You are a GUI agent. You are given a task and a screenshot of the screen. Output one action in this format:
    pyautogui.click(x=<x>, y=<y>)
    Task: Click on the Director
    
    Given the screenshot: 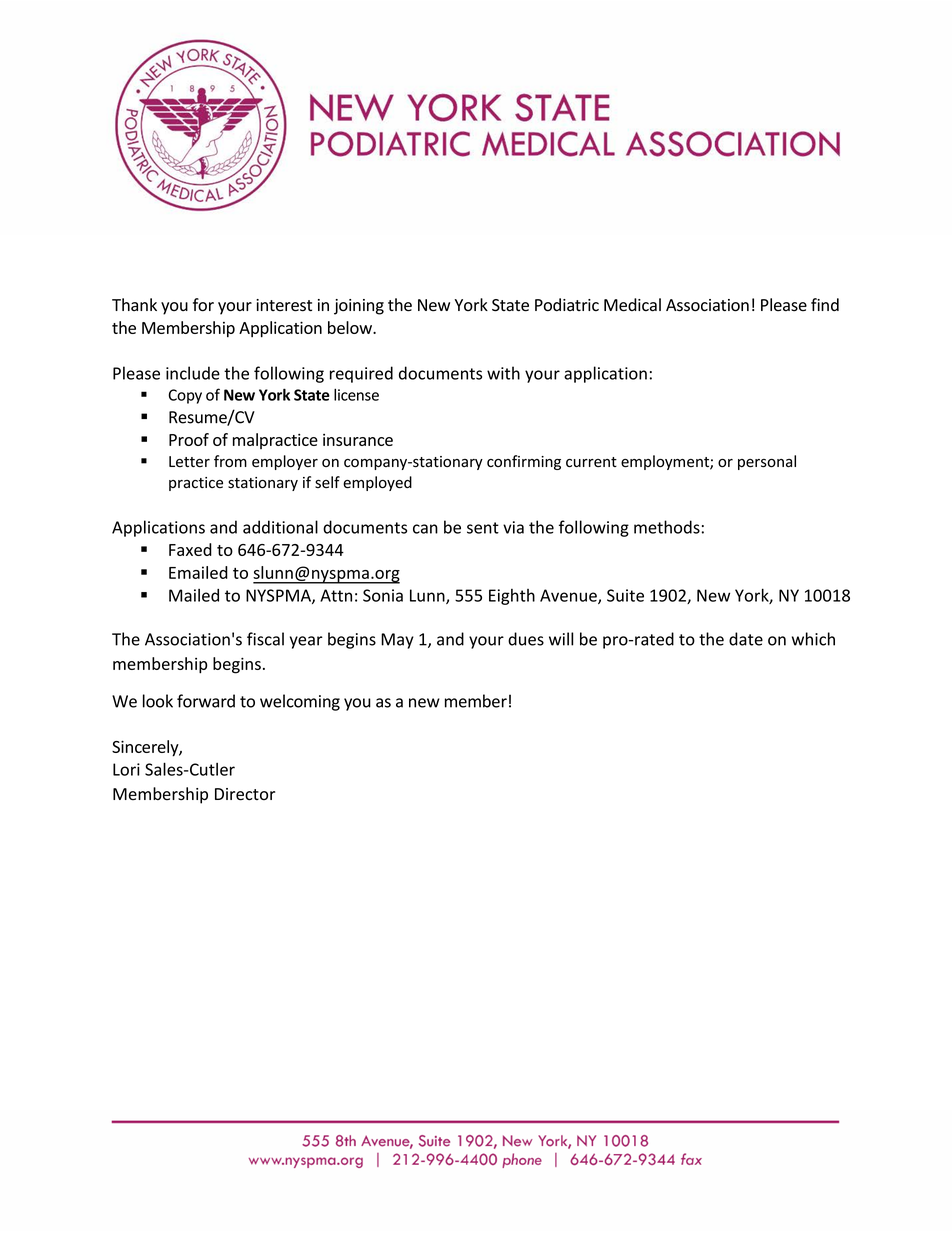 What is the action you would take?
    pyautogui.click(x=245, y=794)
